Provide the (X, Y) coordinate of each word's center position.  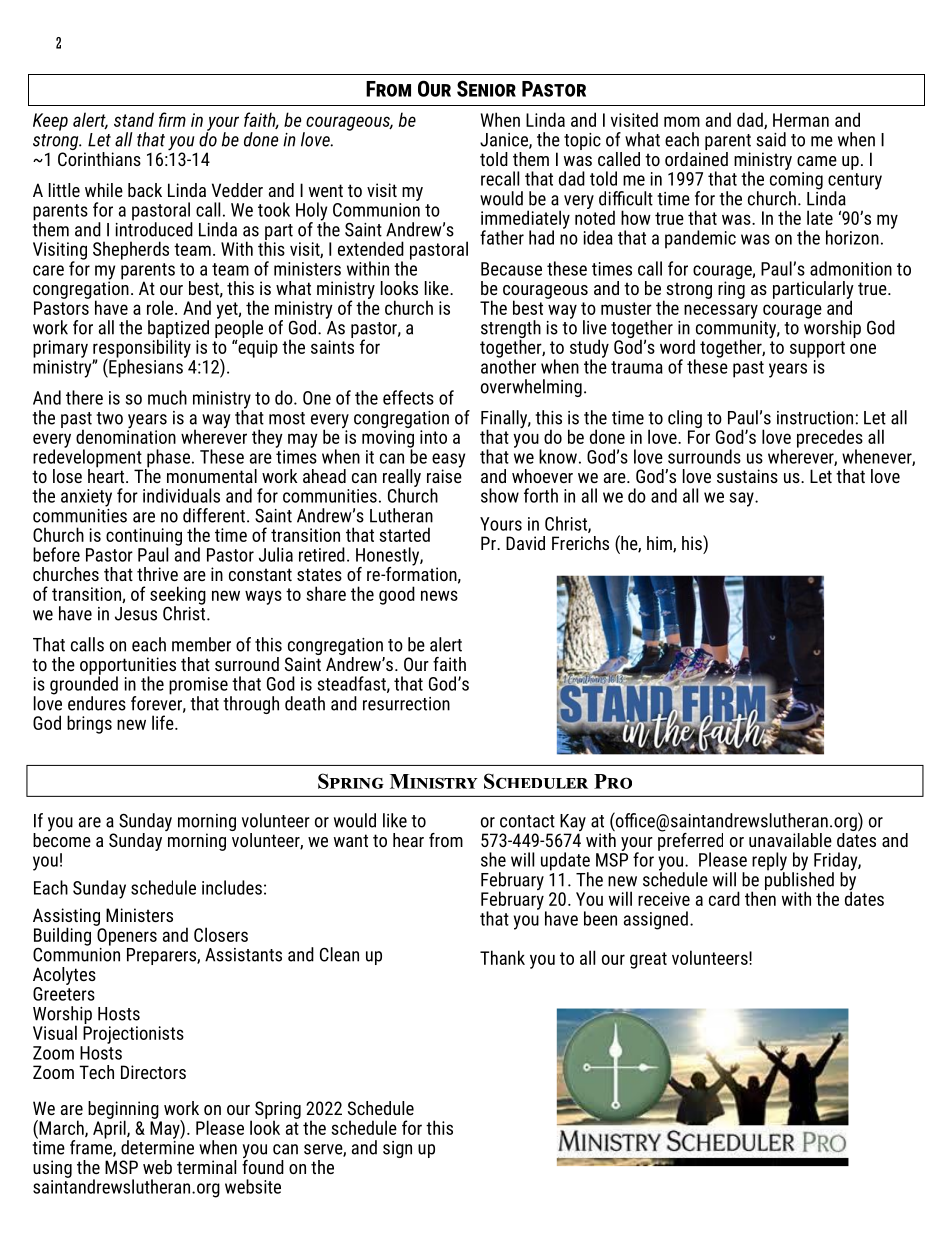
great (648, 960)
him (660, 544)
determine (157, 1146)
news (439, 595)
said (771, 139)
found (263, 1165)
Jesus (136, 614)
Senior (486, 88)
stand (134, 119)
